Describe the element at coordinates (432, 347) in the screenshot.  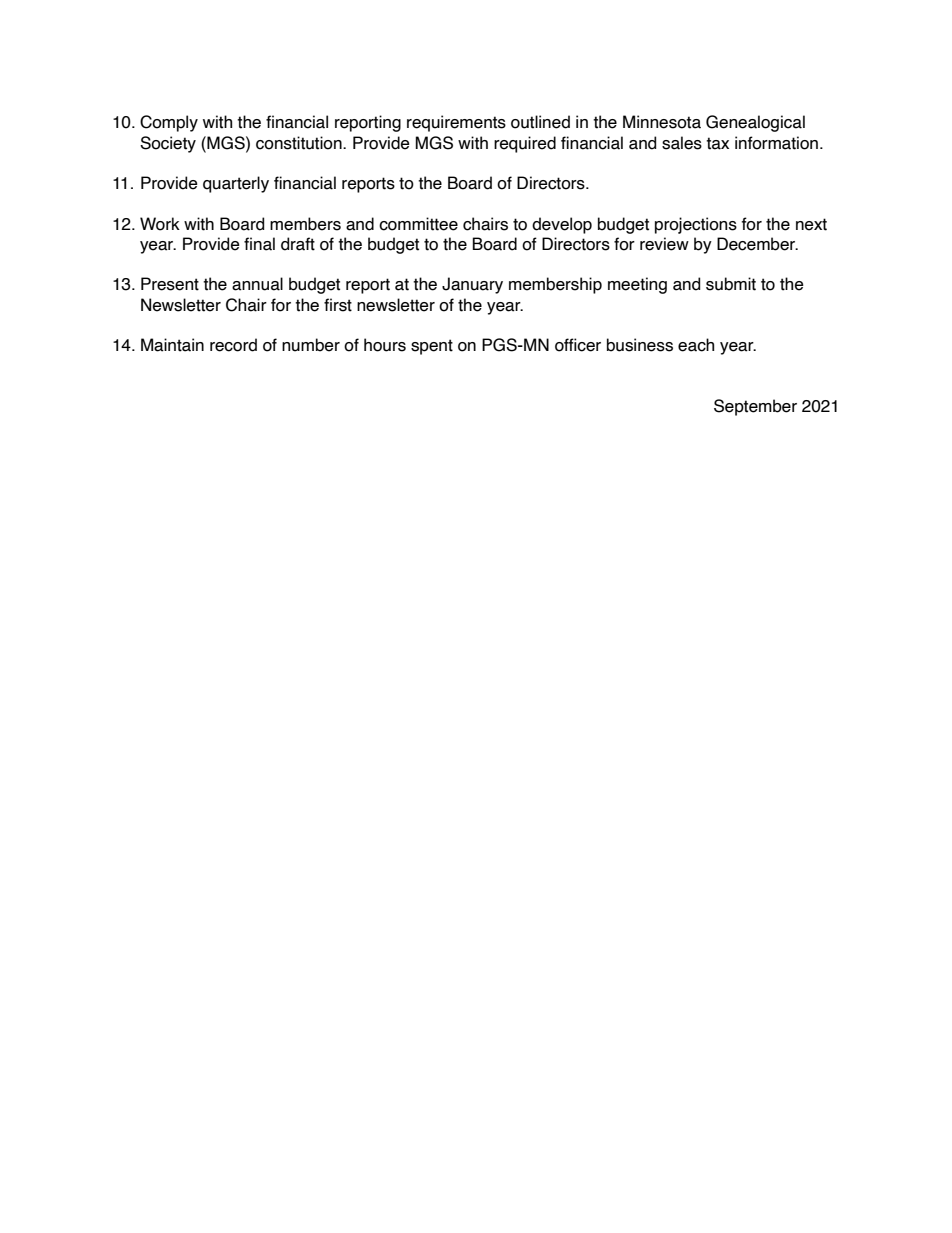
I see `spent` at that location.
